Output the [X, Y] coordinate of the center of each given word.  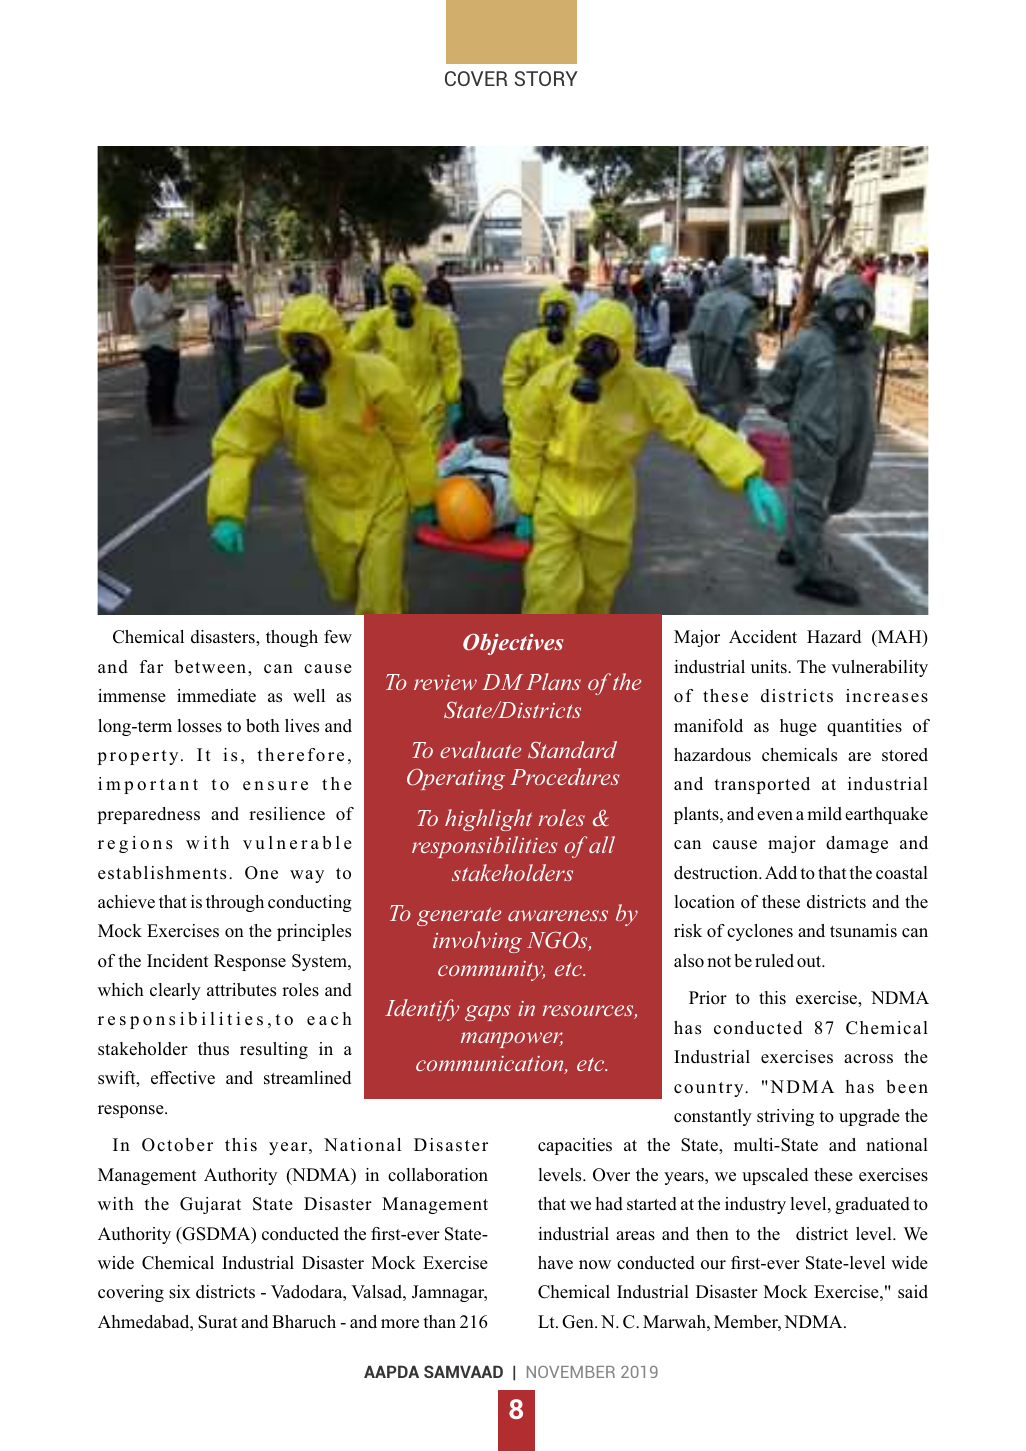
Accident [763, 637]
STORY [546, 78]
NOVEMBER [571, 1372]
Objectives [513, 644]
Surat [218, 1322]
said [913, 1292]
